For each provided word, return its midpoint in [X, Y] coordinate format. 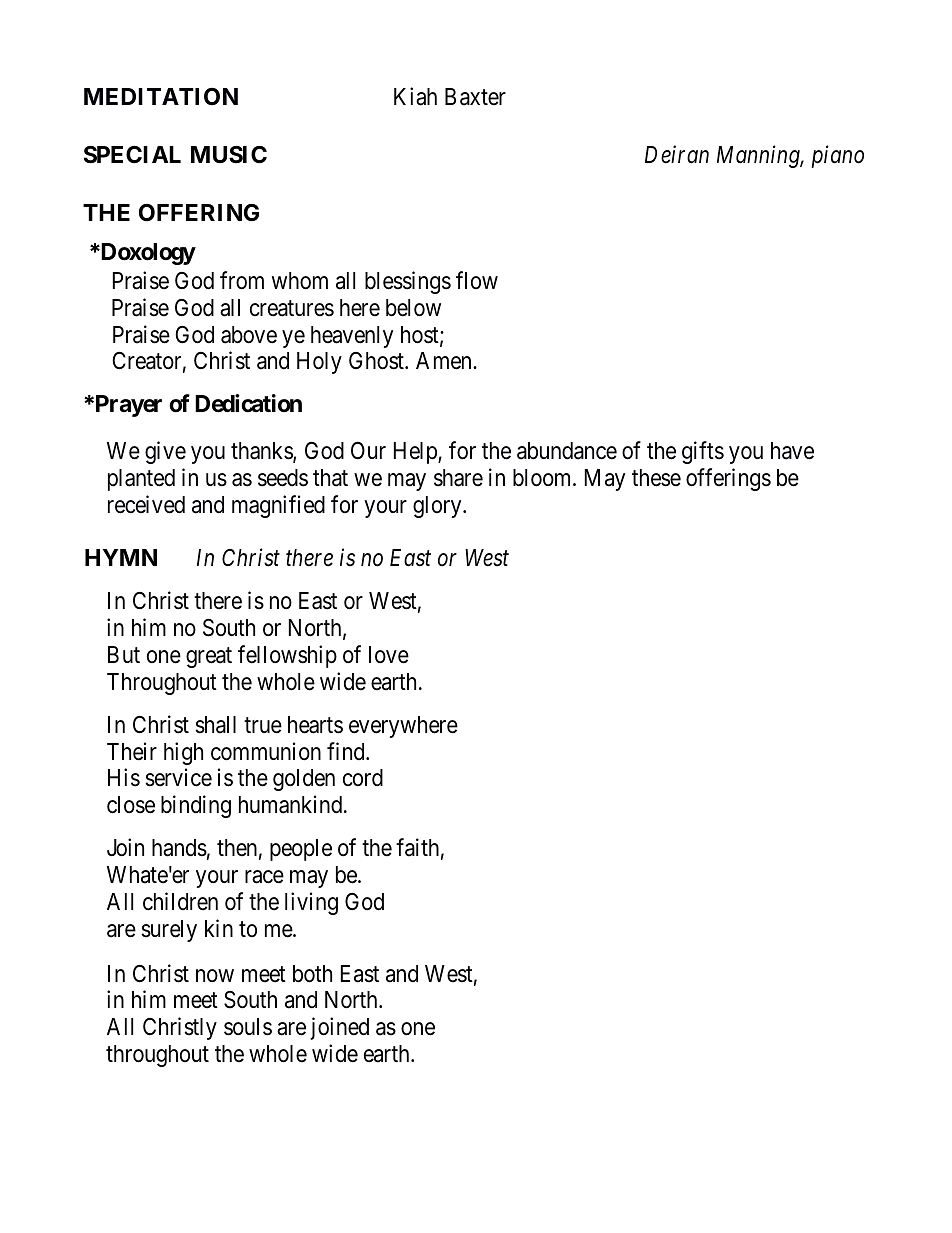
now [215, 975]
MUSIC [229, 155]
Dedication [248, 403]
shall [215, 725]
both [312, 974]
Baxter [475, 97]
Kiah [415, 97]
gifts [703, 452]
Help [416, 453]
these [656, 478]
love [389, 655]
